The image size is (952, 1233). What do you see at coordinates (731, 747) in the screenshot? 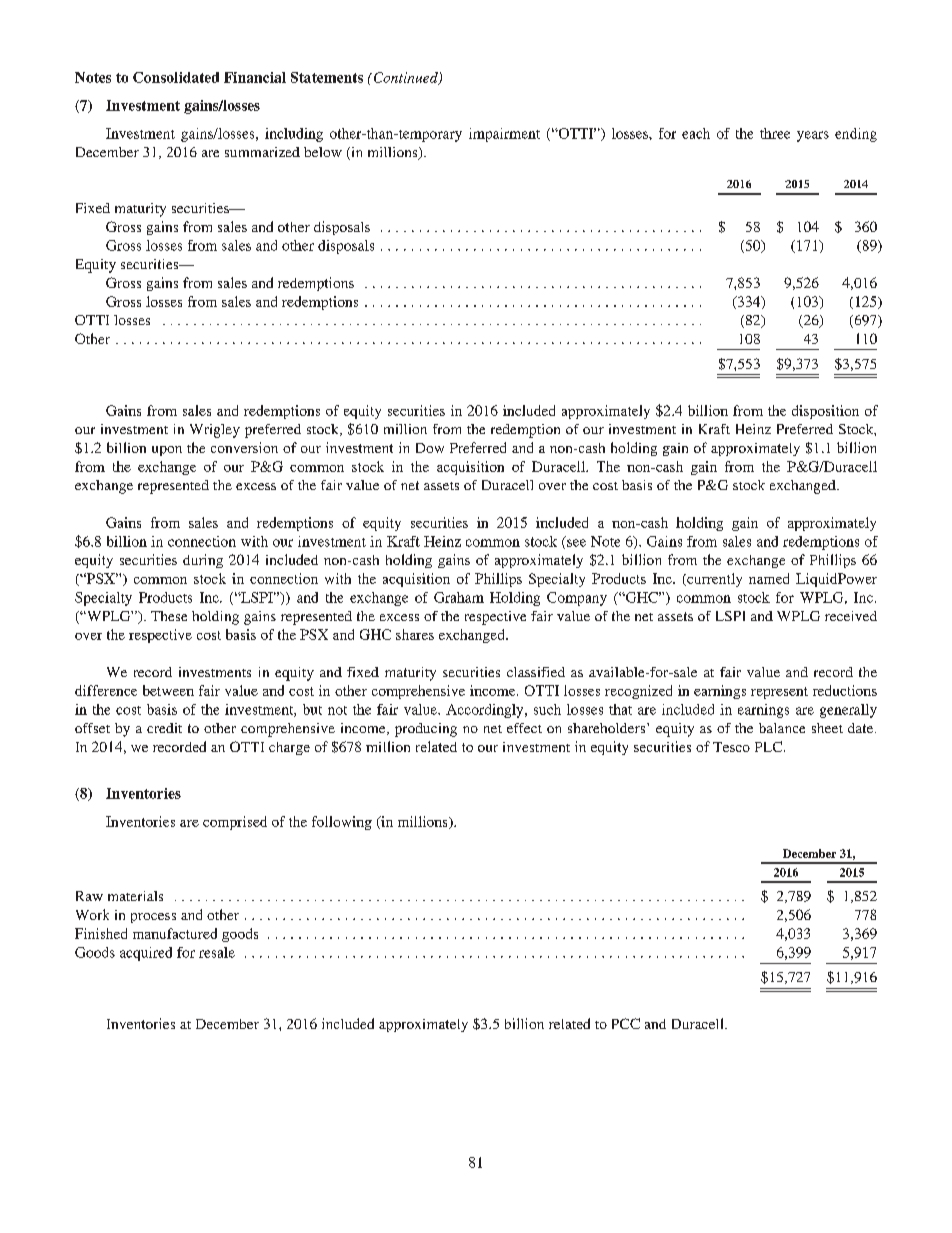
I see `Tesco` at bounding box center [731, 747].
